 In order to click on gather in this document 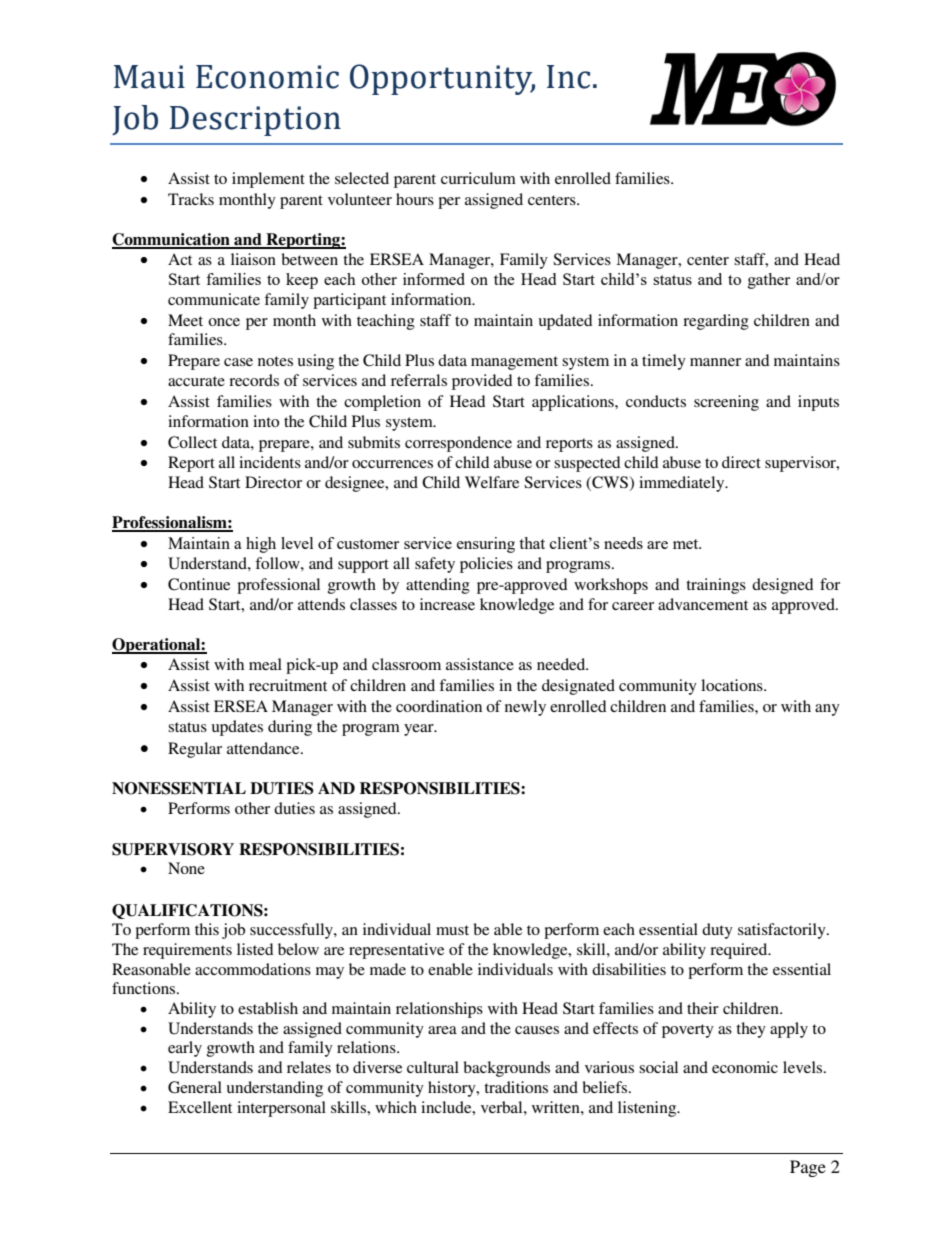, I will do `click(769, 281)`.
